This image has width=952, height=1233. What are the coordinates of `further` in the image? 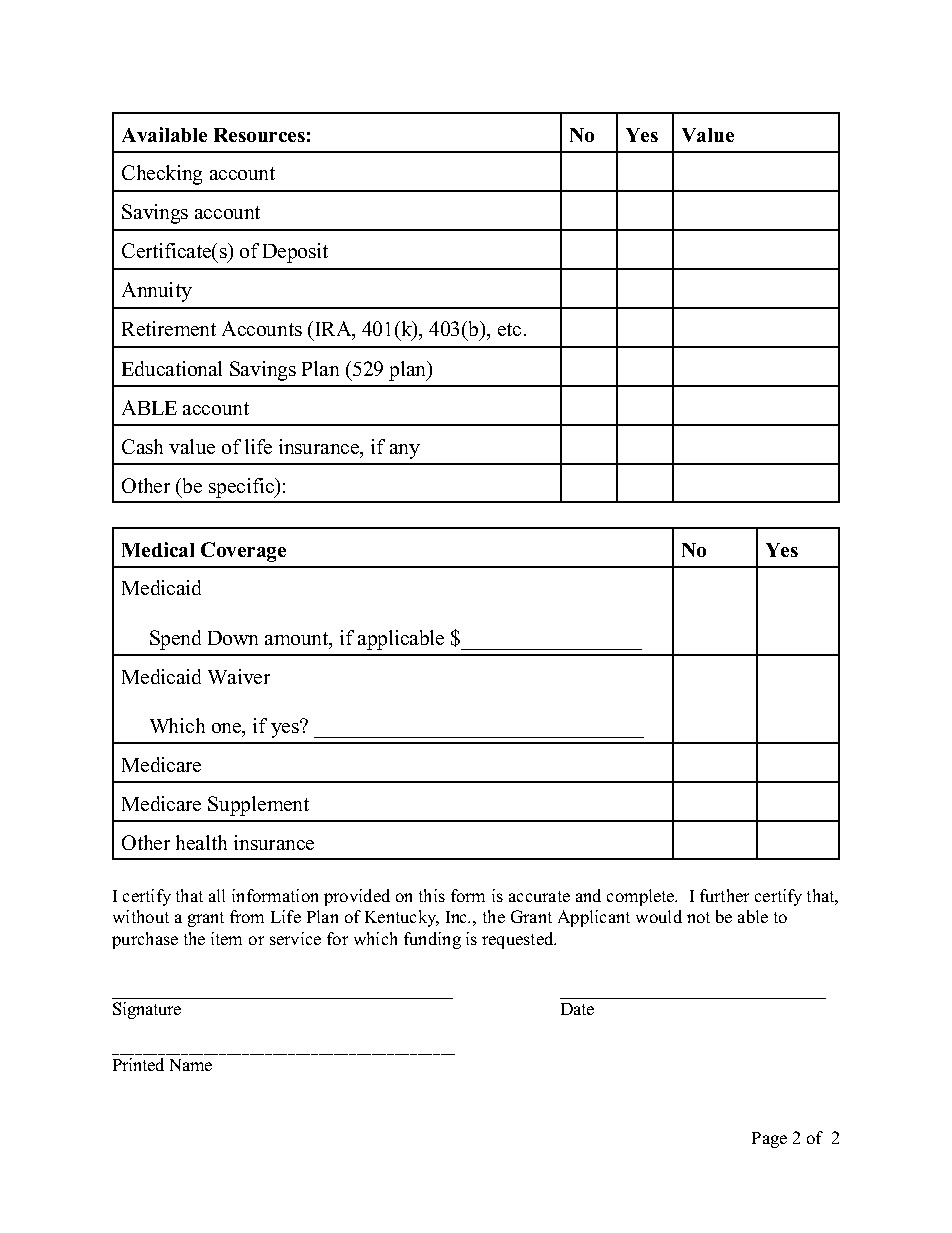 It's located at (724, 895).
